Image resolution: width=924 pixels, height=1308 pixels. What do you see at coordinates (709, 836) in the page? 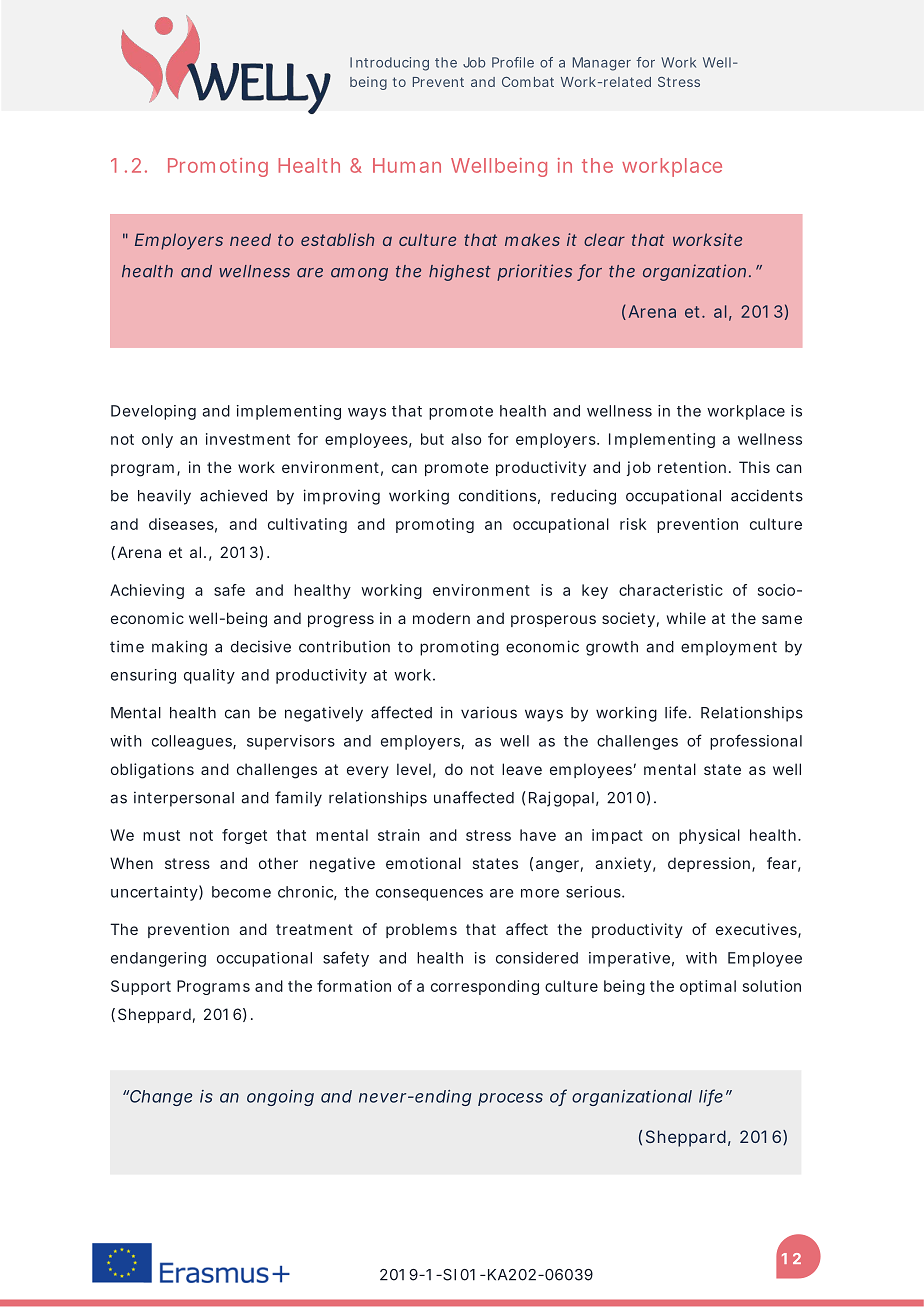
I see `physical` at bounding box center [709, 836].
